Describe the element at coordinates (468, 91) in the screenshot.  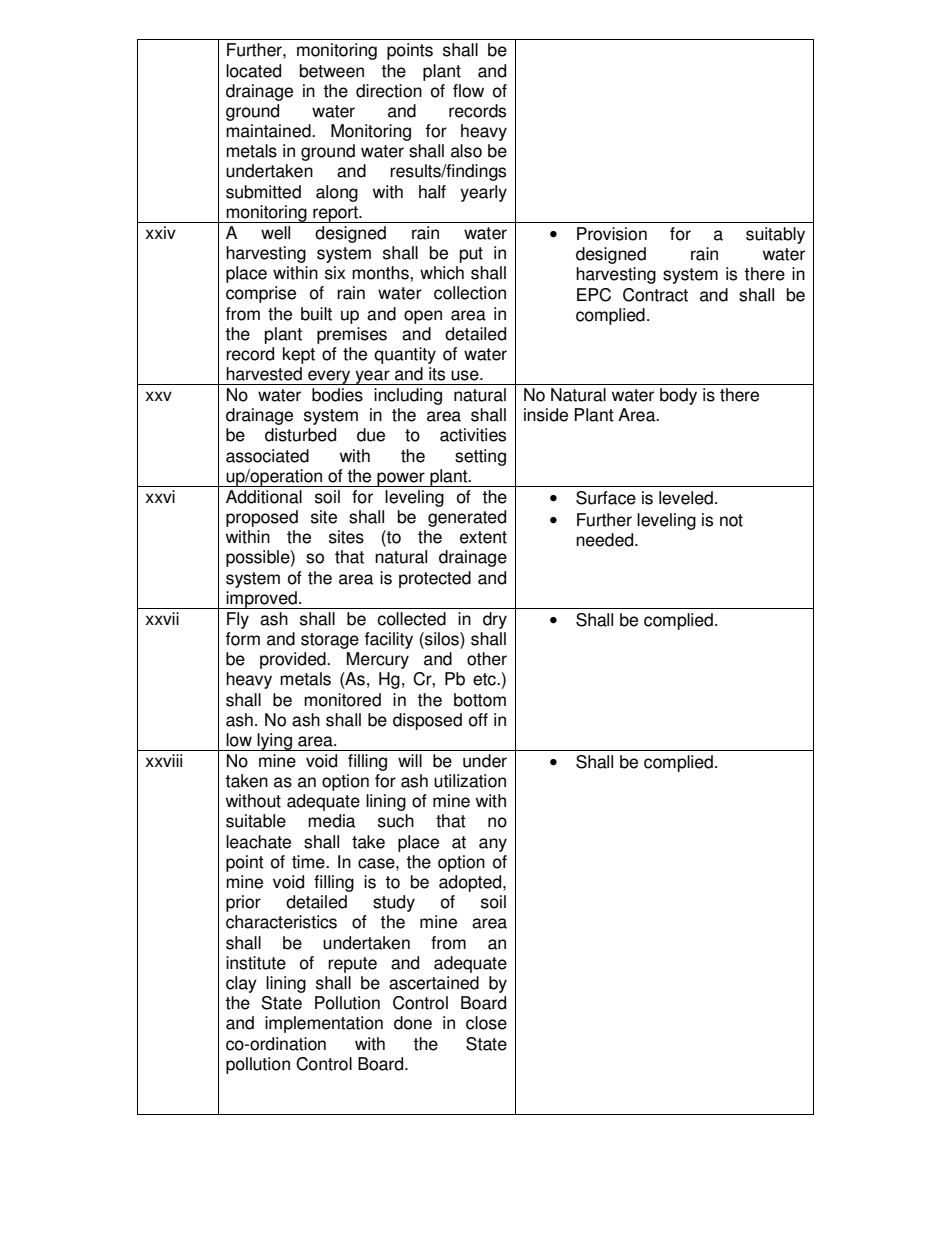
I see `flow` at that location.
